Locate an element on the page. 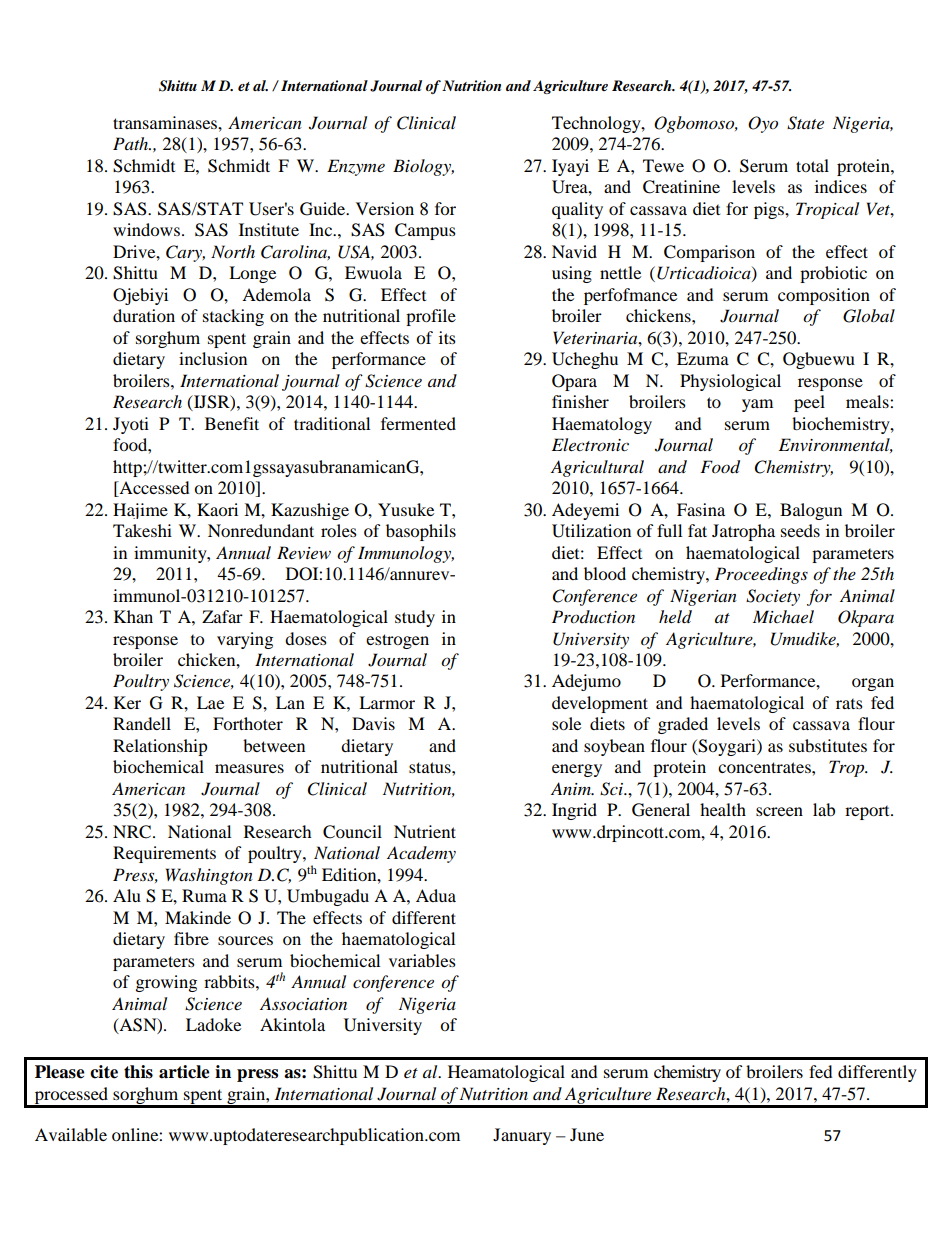 This page has width=952, height=1233. total is located at coordinates (812, 165).
